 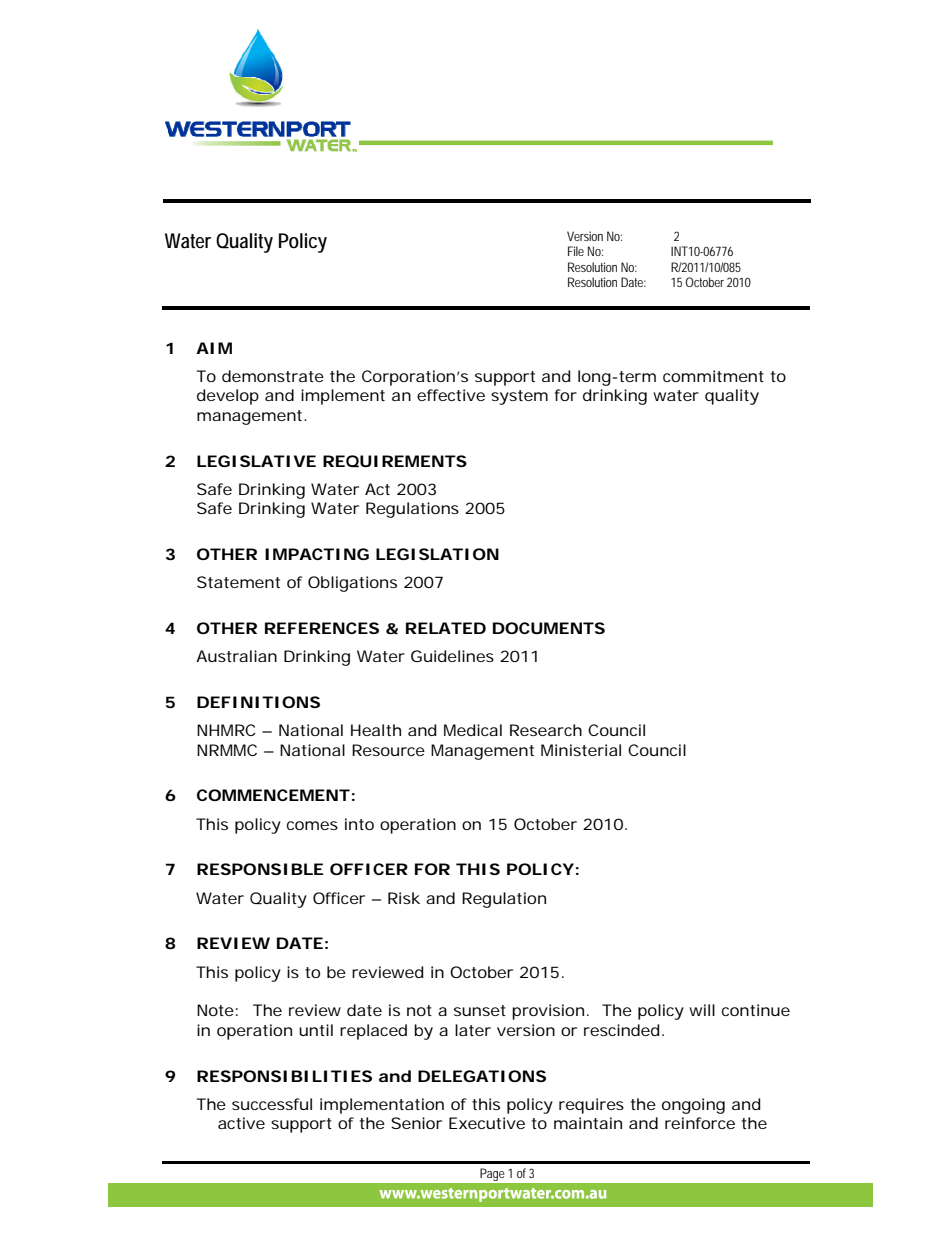 What do you see at coordinates (214, 348) in the screenshot?
I see `AIM` at bounding box center [214, 348].
